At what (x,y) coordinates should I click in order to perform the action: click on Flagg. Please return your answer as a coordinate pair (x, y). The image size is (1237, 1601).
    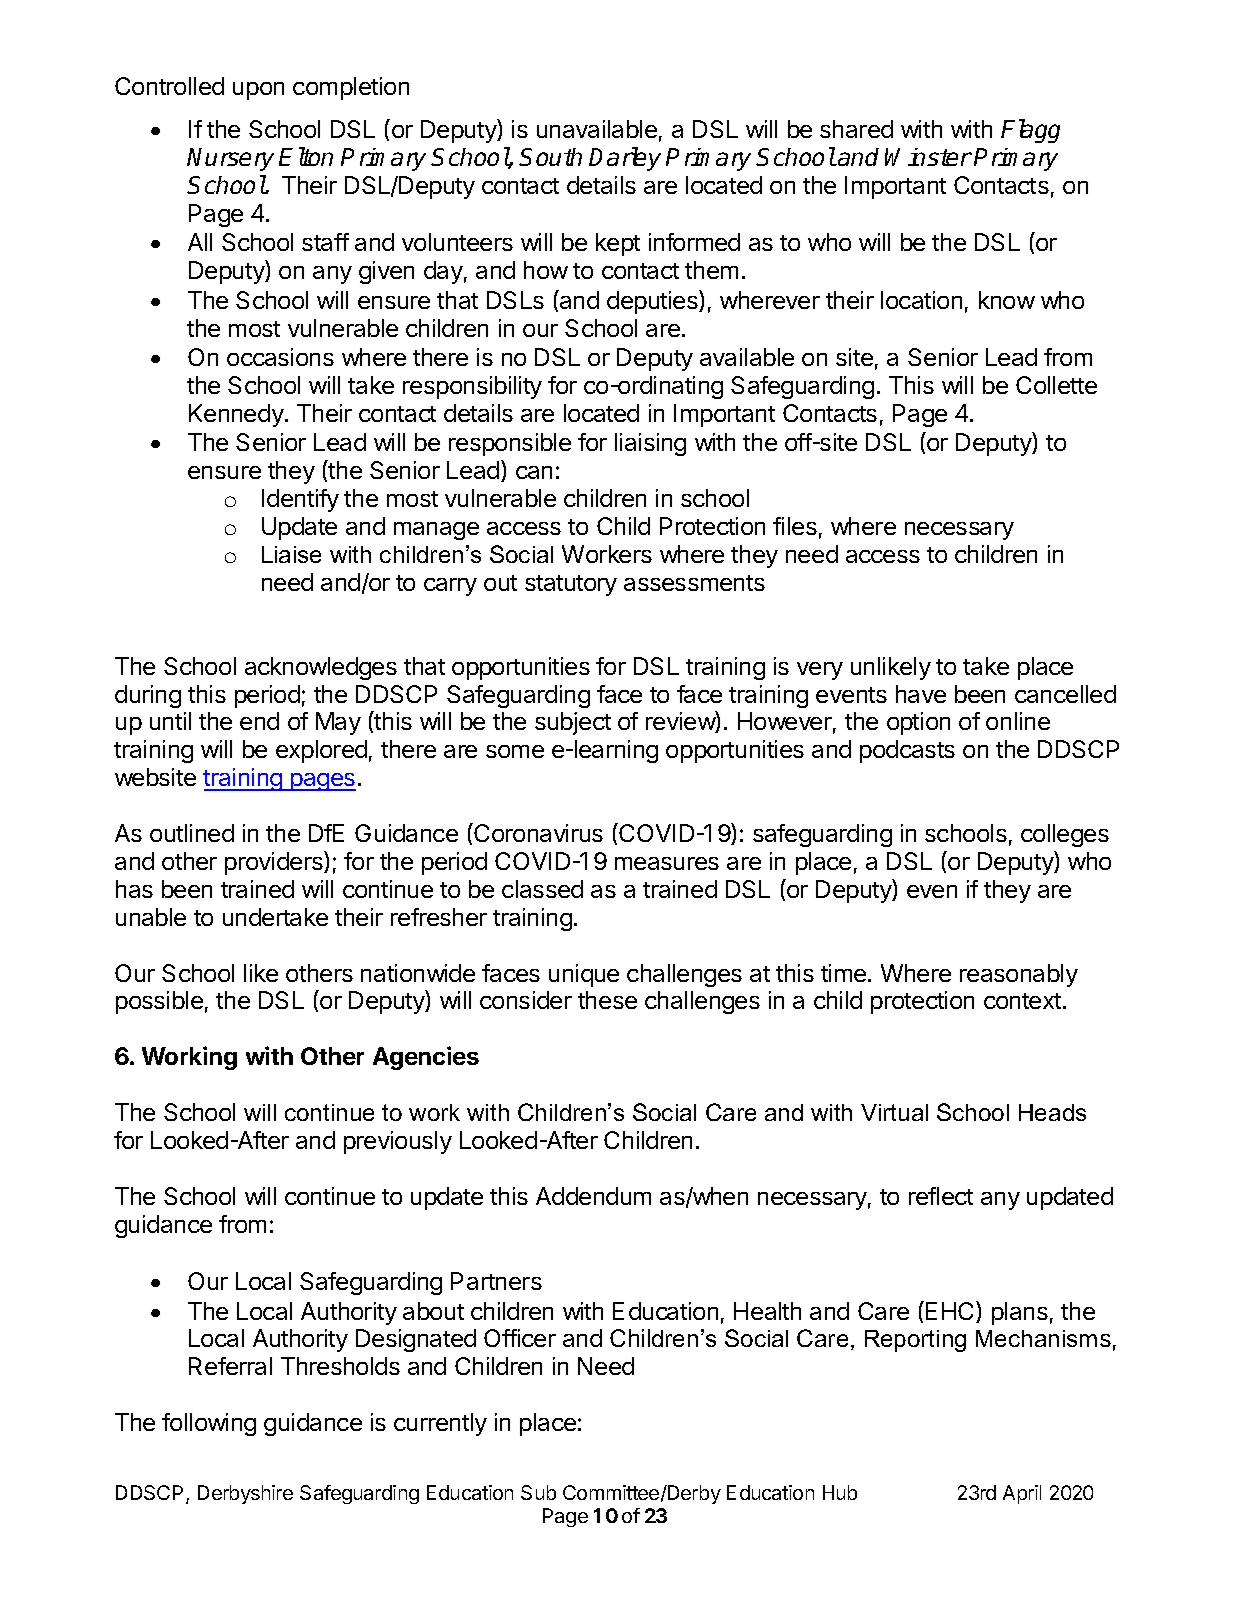
    Looking at the image, I should click on (1030, 131).
